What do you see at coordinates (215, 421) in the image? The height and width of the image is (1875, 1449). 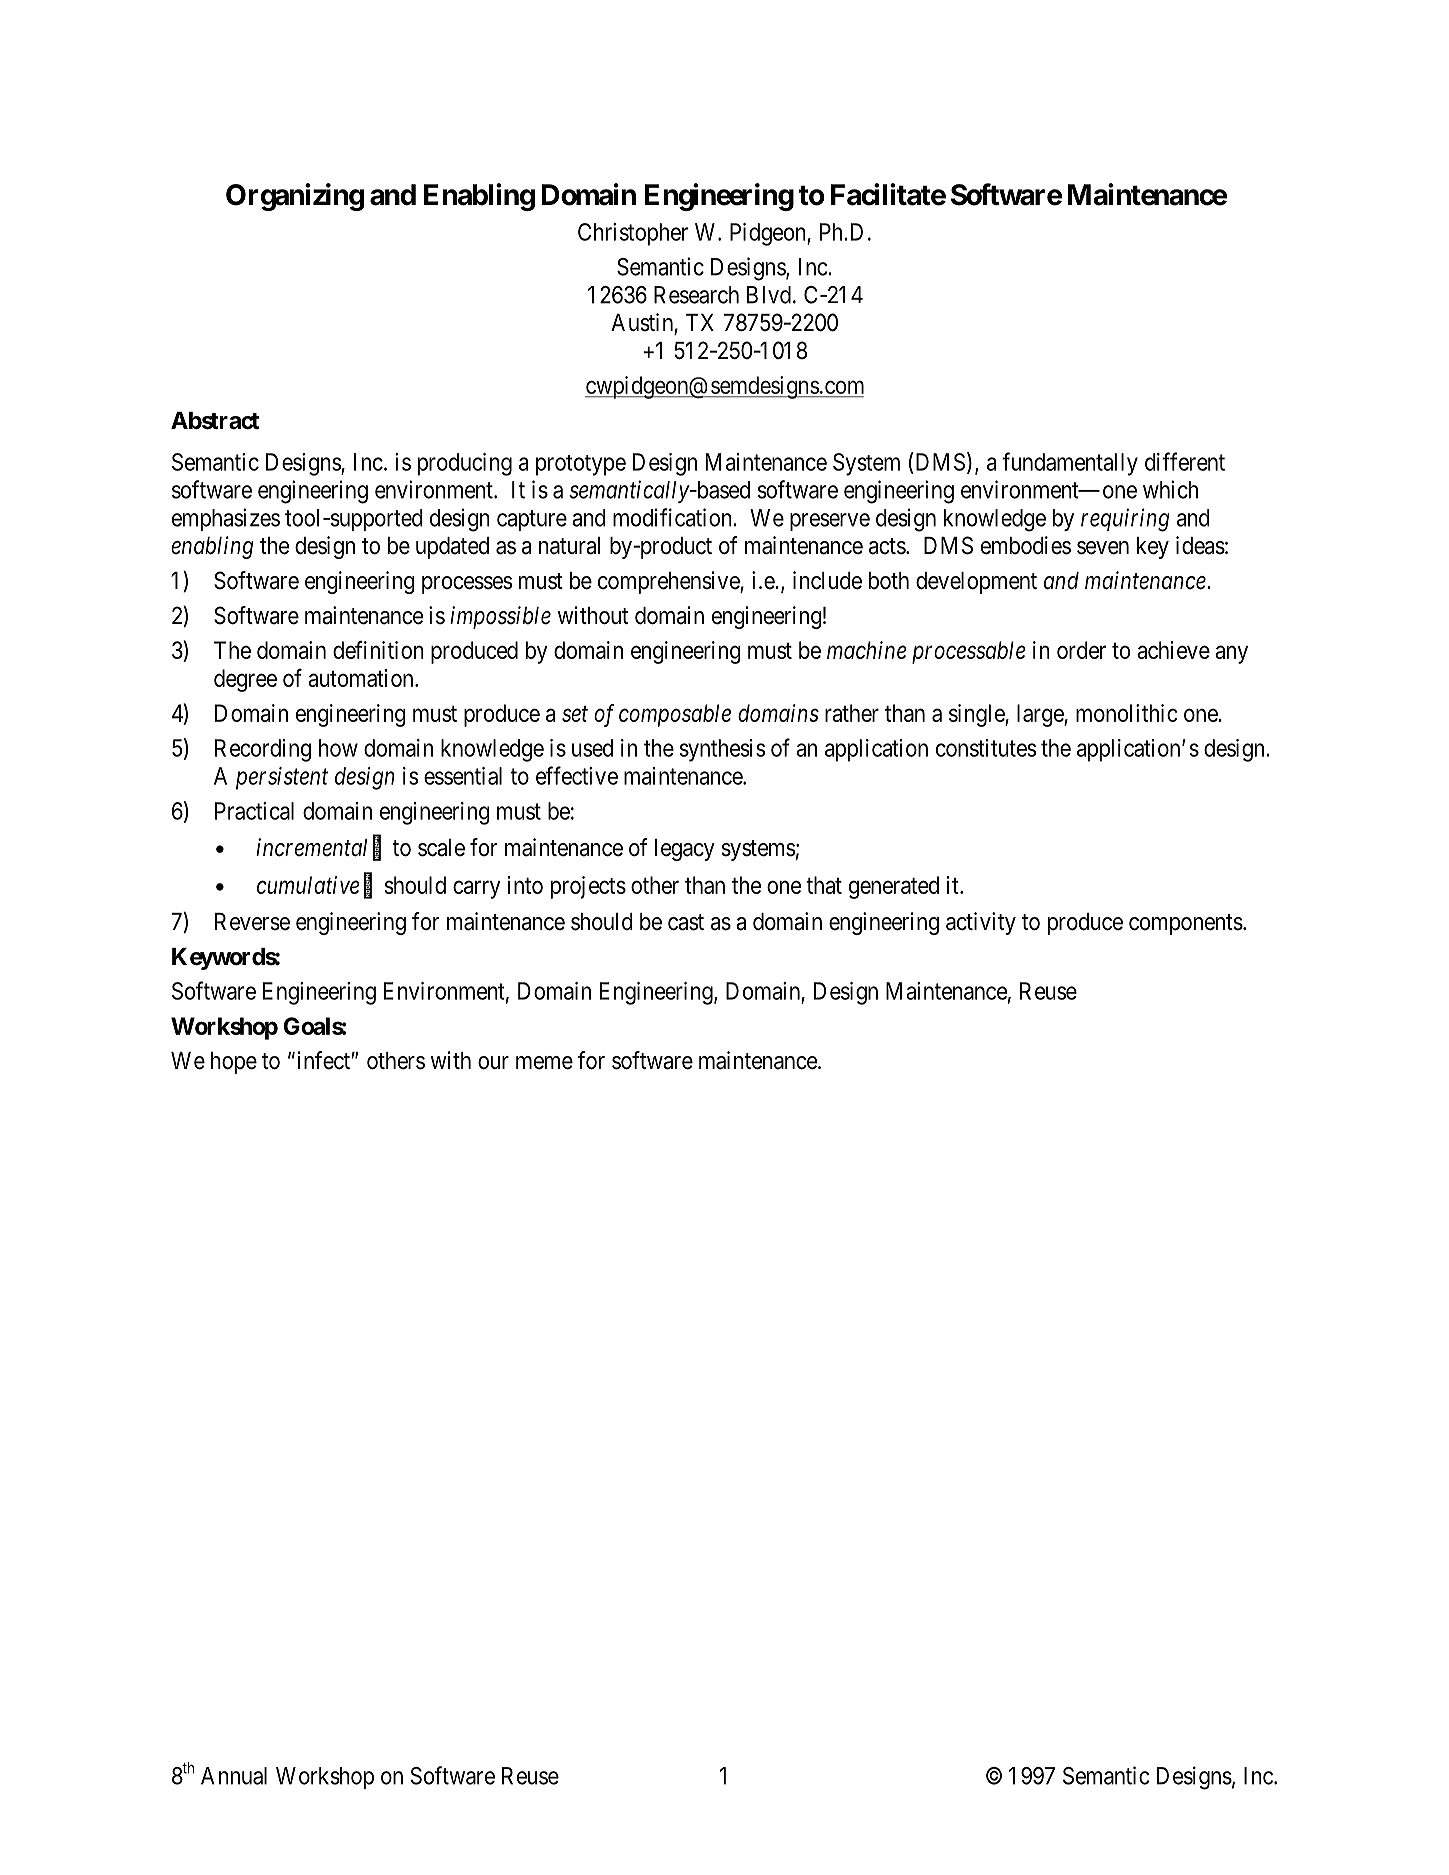 I see `Abstract` at bounding box center [215, 421].
